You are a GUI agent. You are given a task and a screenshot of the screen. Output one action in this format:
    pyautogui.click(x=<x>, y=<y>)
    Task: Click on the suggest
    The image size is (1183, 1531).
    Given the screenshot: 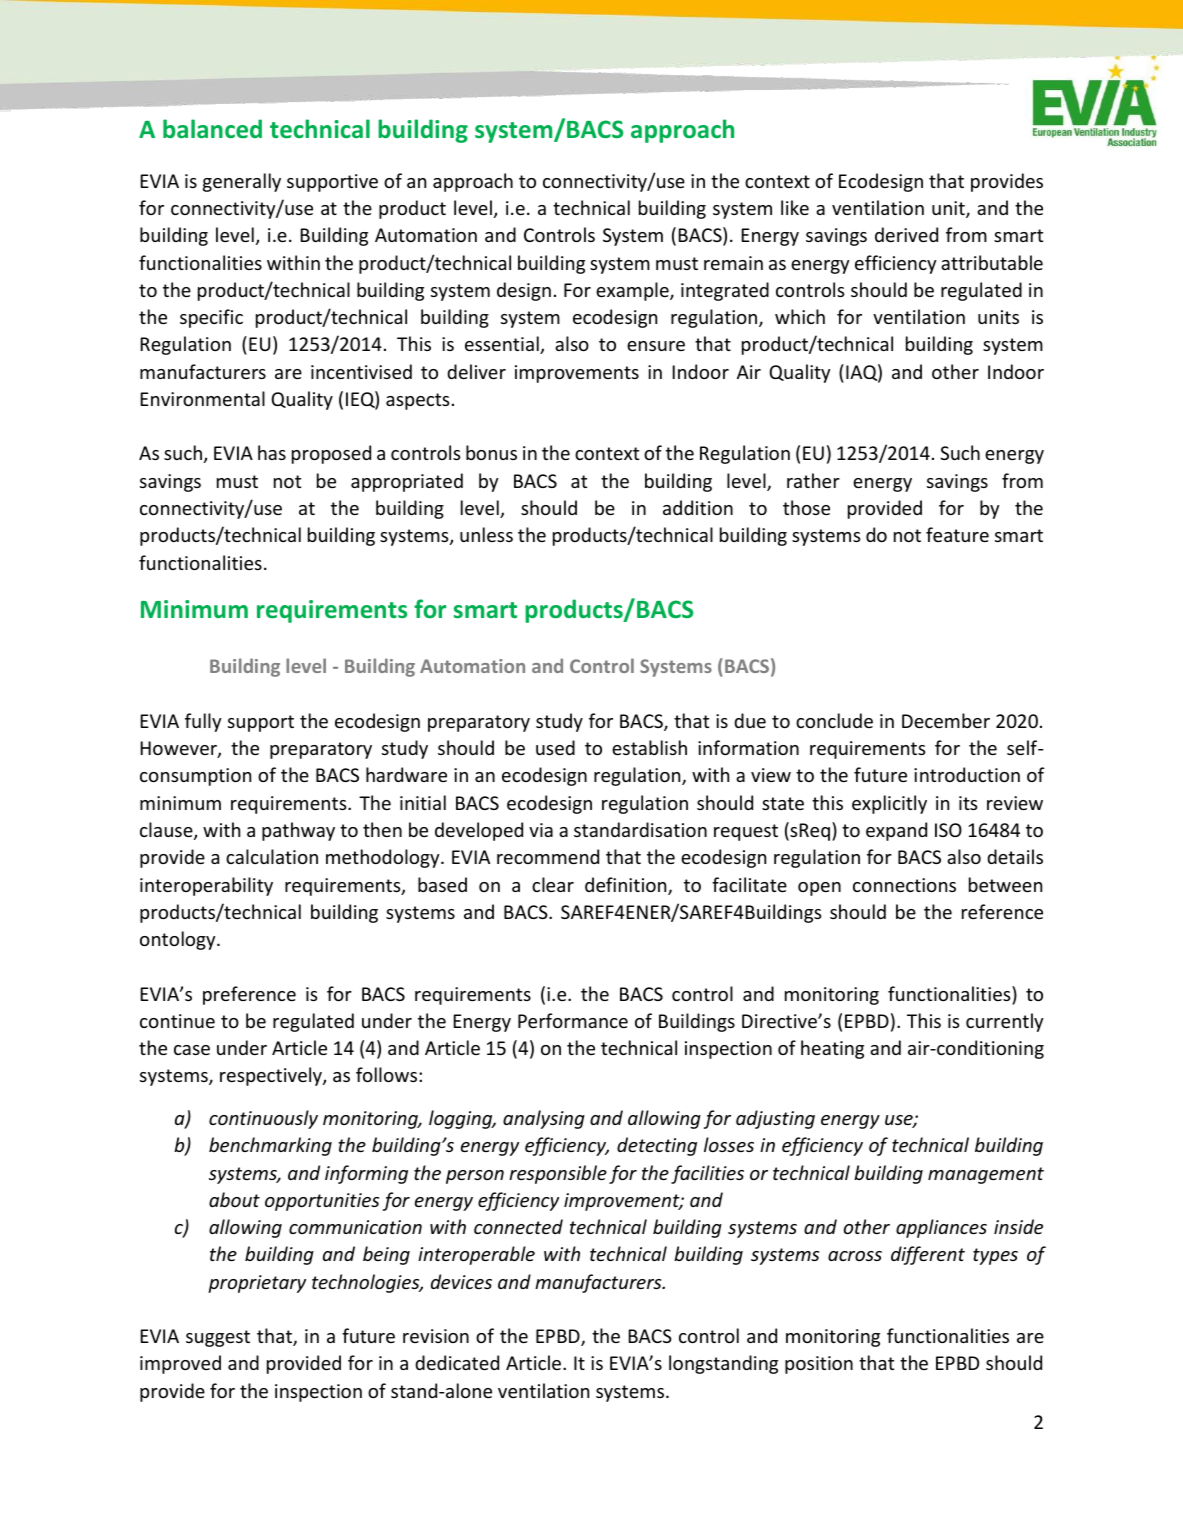 What is the action you would take?
    pyautogui.click(x=218, y=1338)
